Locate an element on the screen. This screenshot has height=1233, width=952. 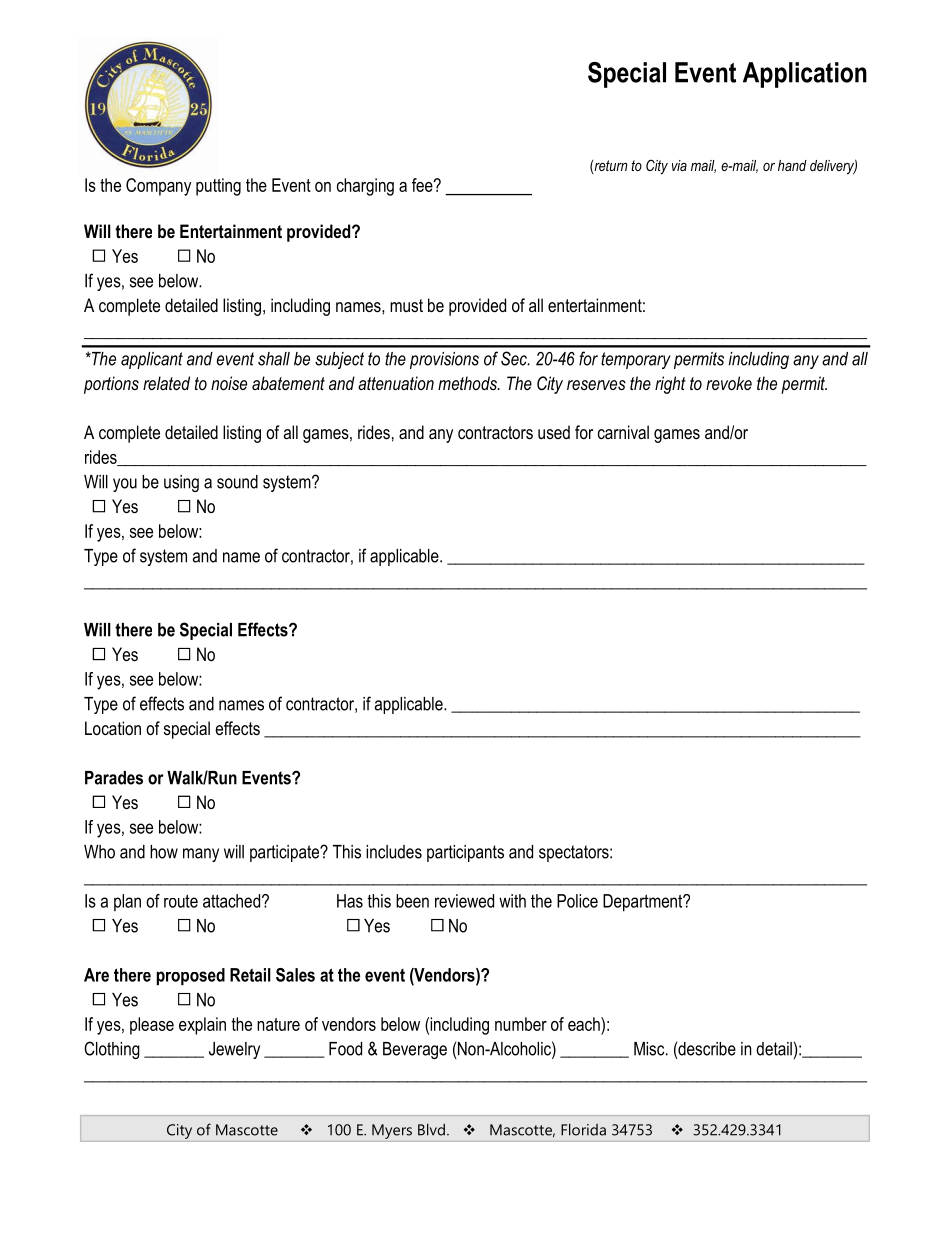
Company is located at coordinates (158, 187).
